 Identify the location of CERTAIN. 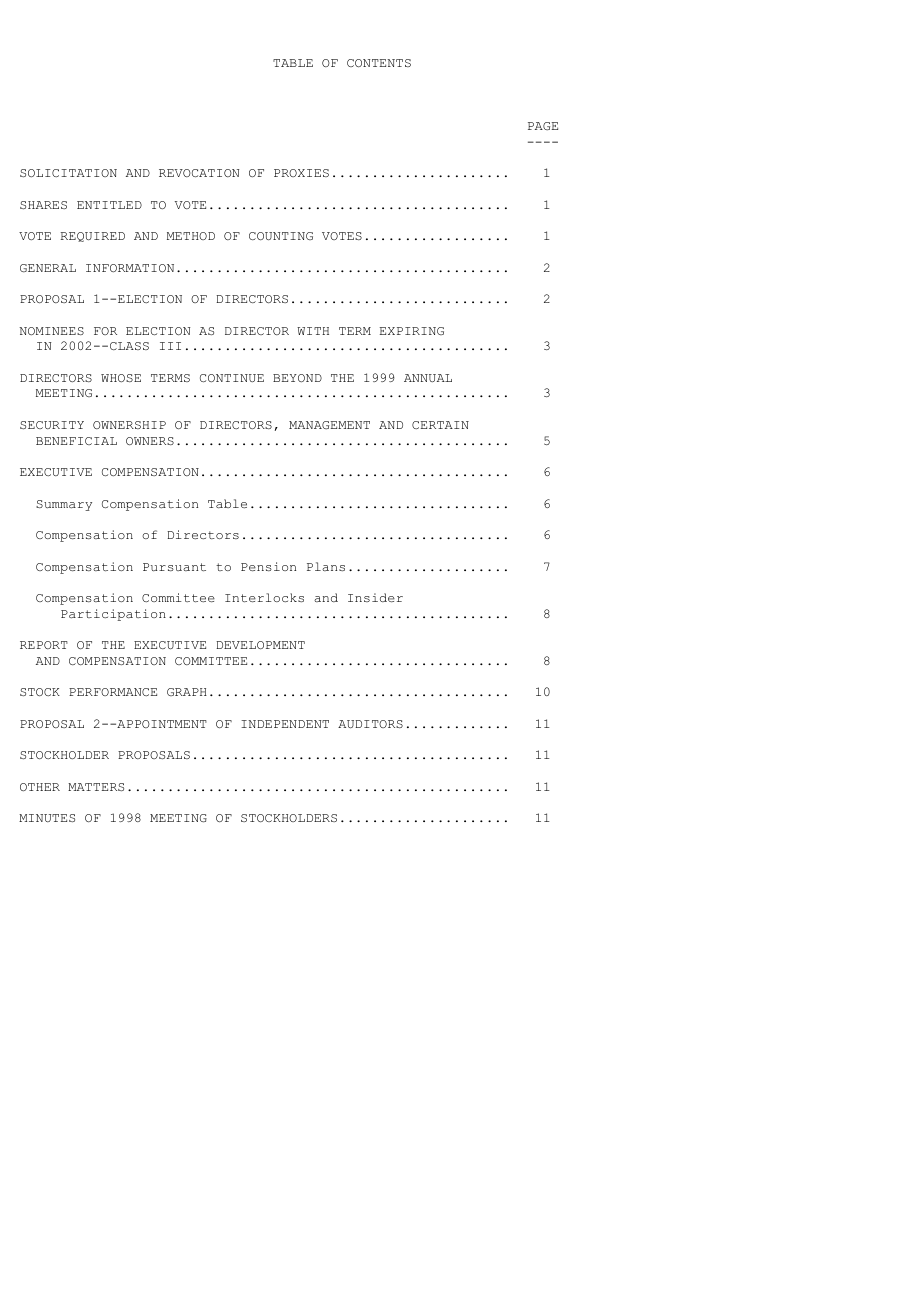
(440, 425).
